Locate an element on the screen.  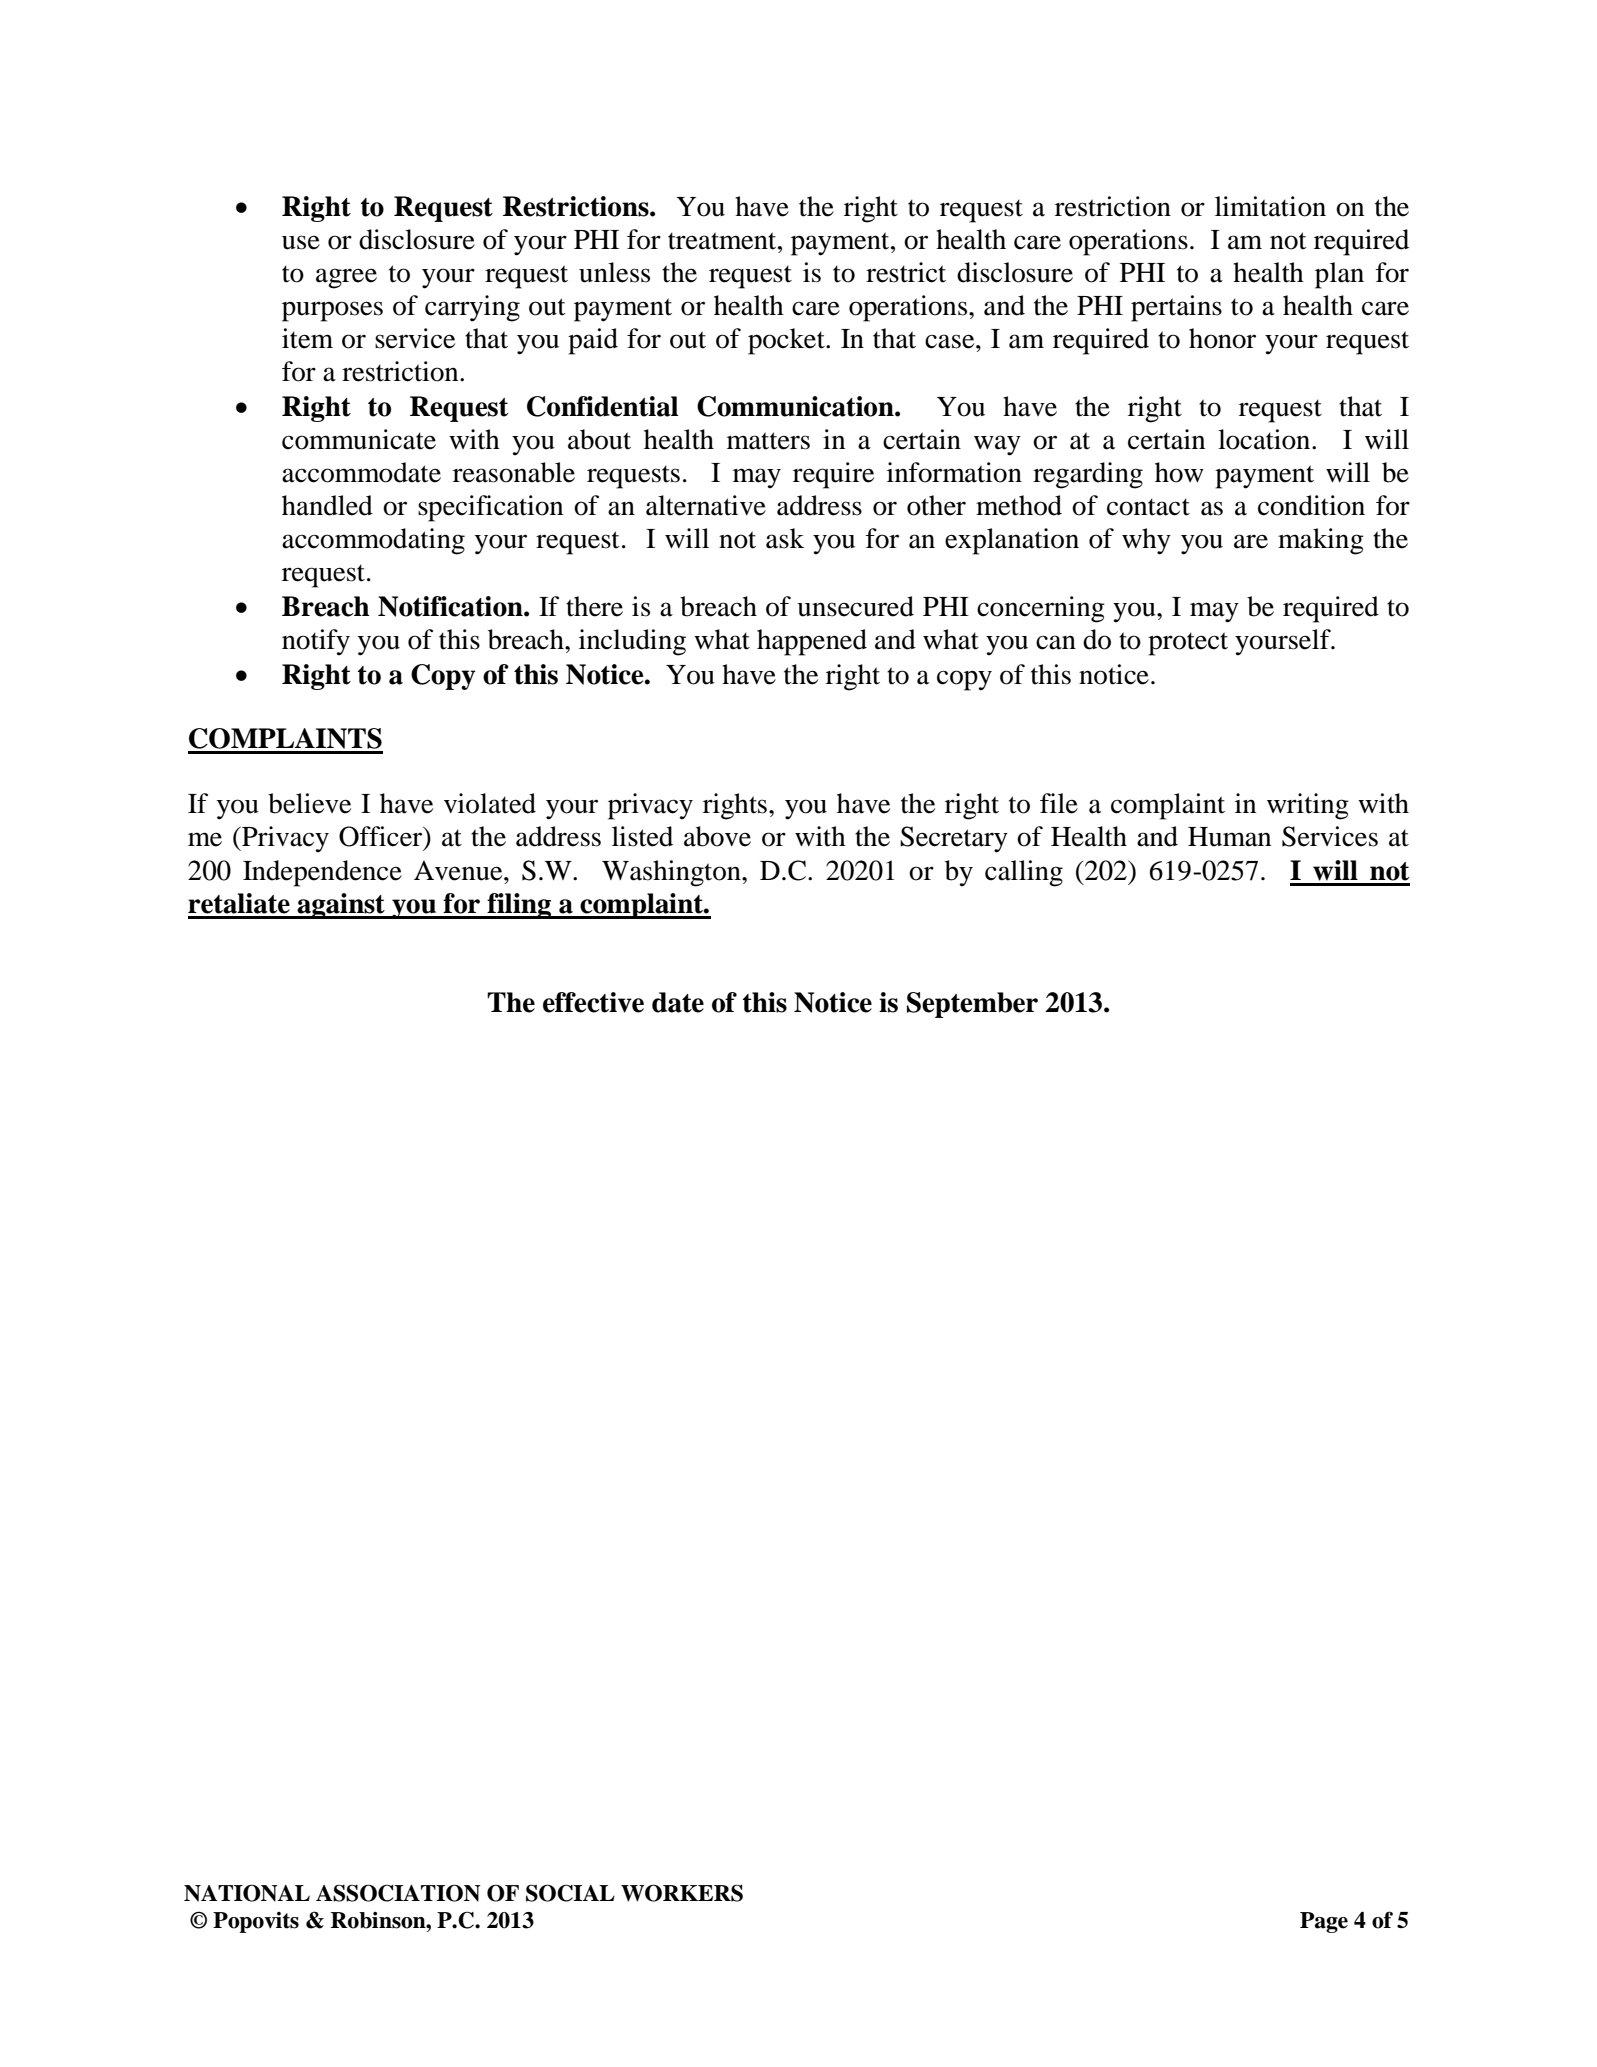
agree is located at coordinates (346, 278).
